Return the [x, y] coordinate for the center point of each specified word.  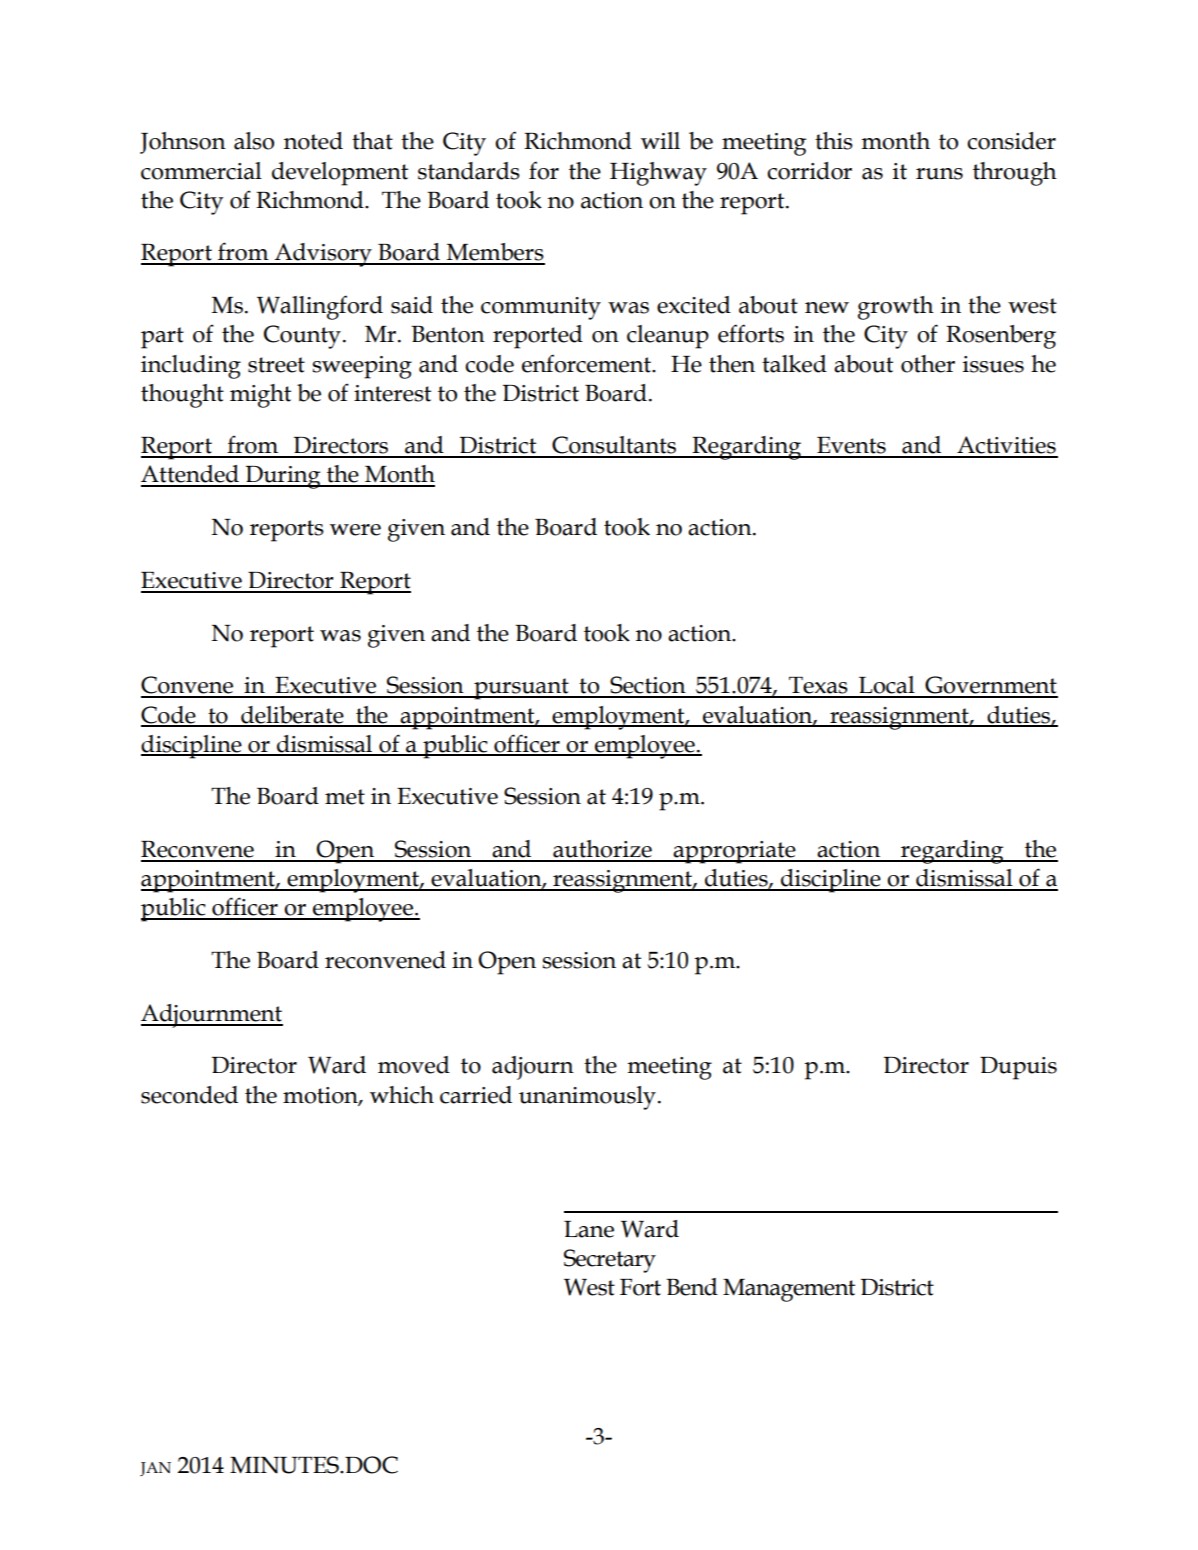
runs [939, 174]
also [254, 141]
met [345, 797]
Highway [658, 174]
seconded [189, 1095]
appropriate [735, 852]
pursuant [521, 689]
